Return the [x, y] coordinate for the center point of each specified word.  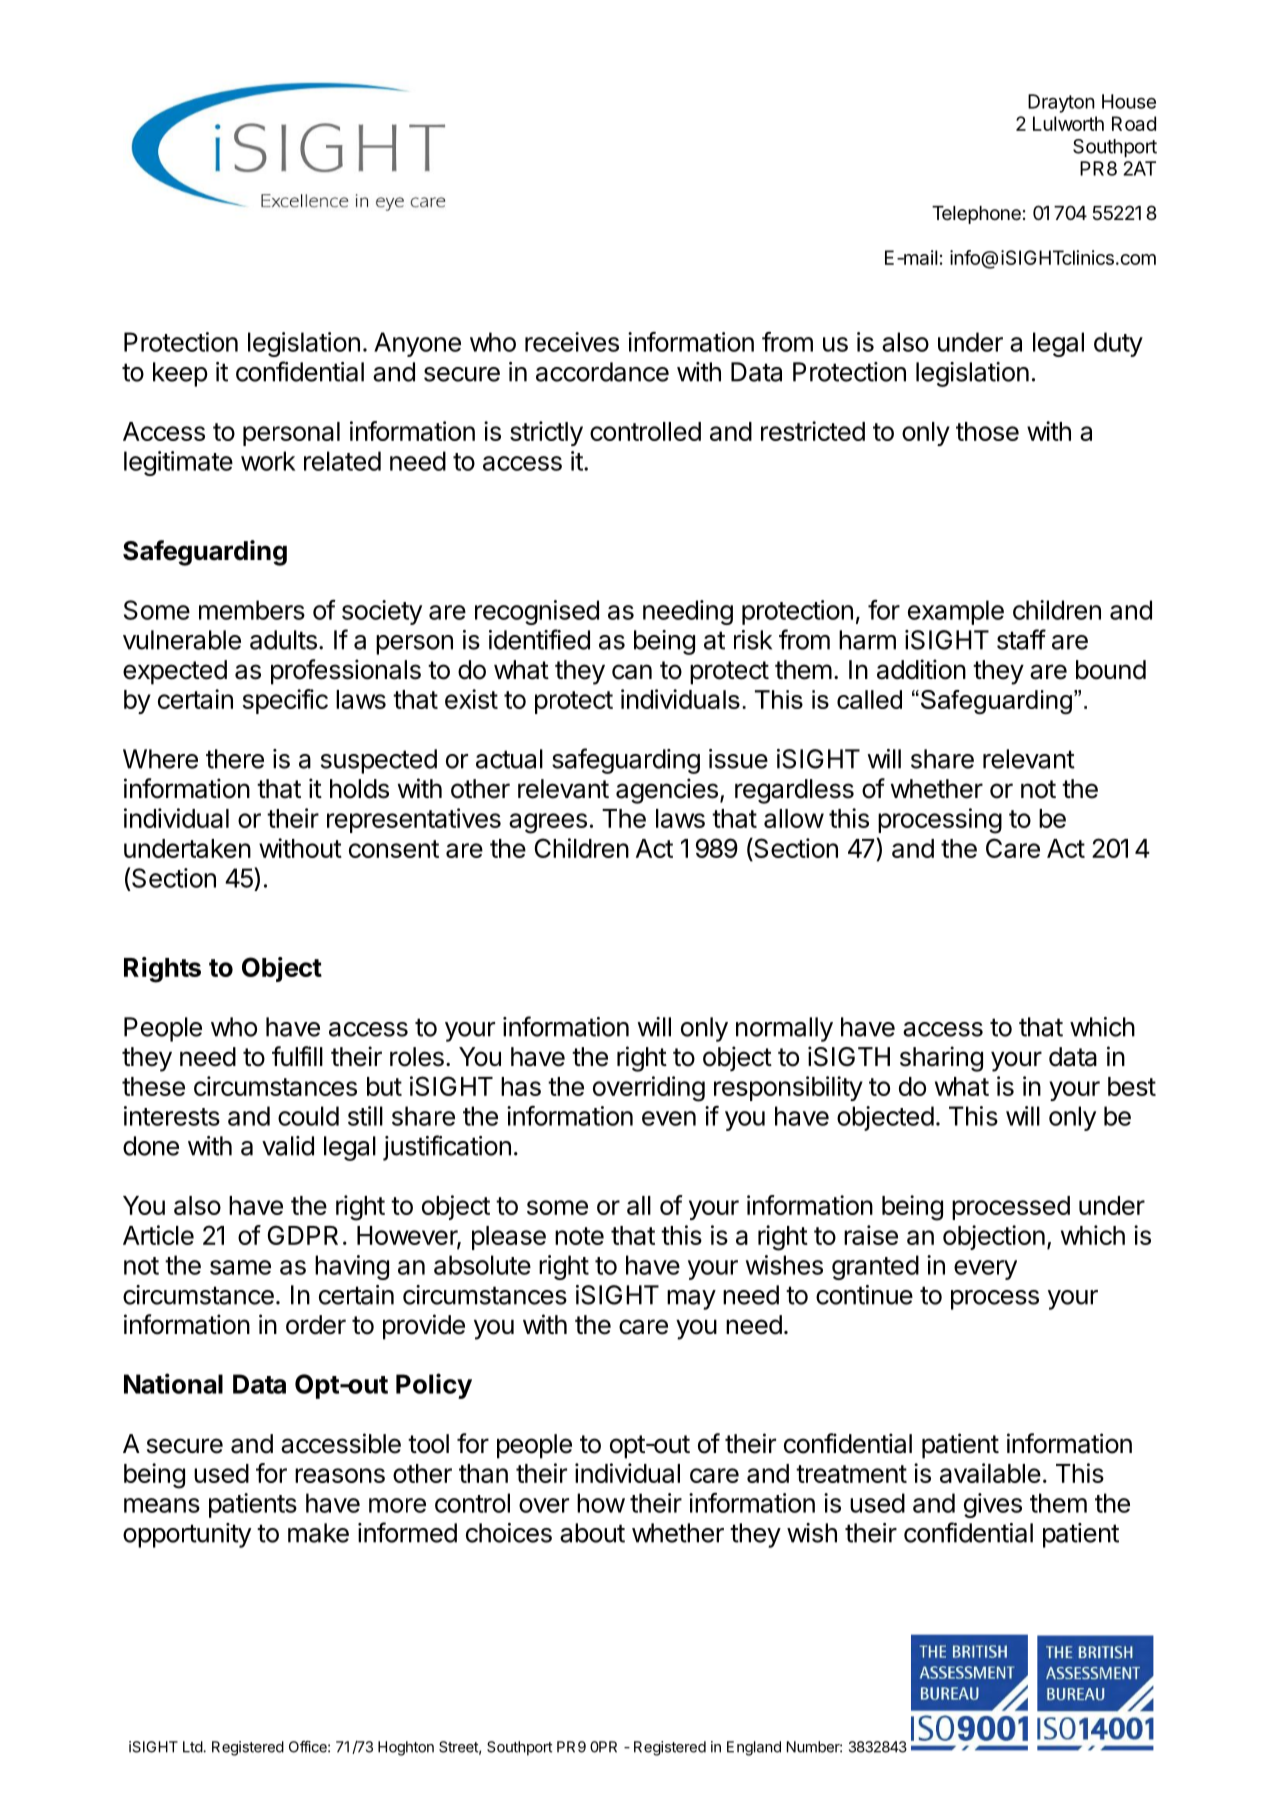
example [956, 612]
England [754, 1748]
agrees [548, 823]
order [316, 1325]
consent [394, 849]
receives [572, 342]
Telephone [976, 215]
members [252, 610]
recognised [537, 612]
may [691, 1300]
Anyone [417, 344]
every [985, 1270]
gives [993, 1505]
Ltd [193, 1747]
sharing [941, 1059]
